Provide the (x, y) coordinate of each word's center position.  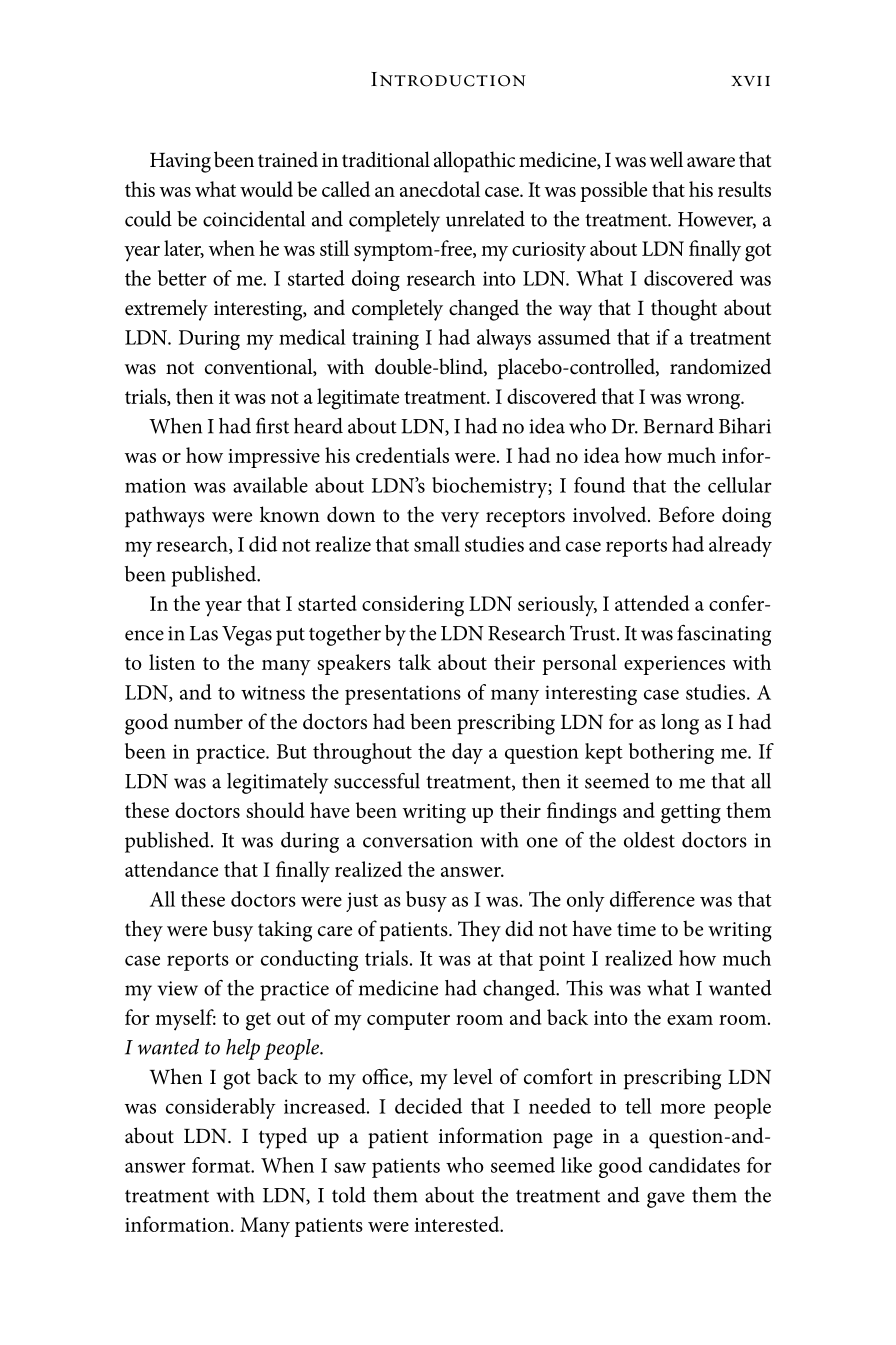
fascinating (724, 635)
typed (283, 1138)
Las (204, 633)
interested (458, 1224)
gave (666, 1200)
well (666, 159)
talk (414, 662)
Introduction (448, 79)
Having (180, 163)
